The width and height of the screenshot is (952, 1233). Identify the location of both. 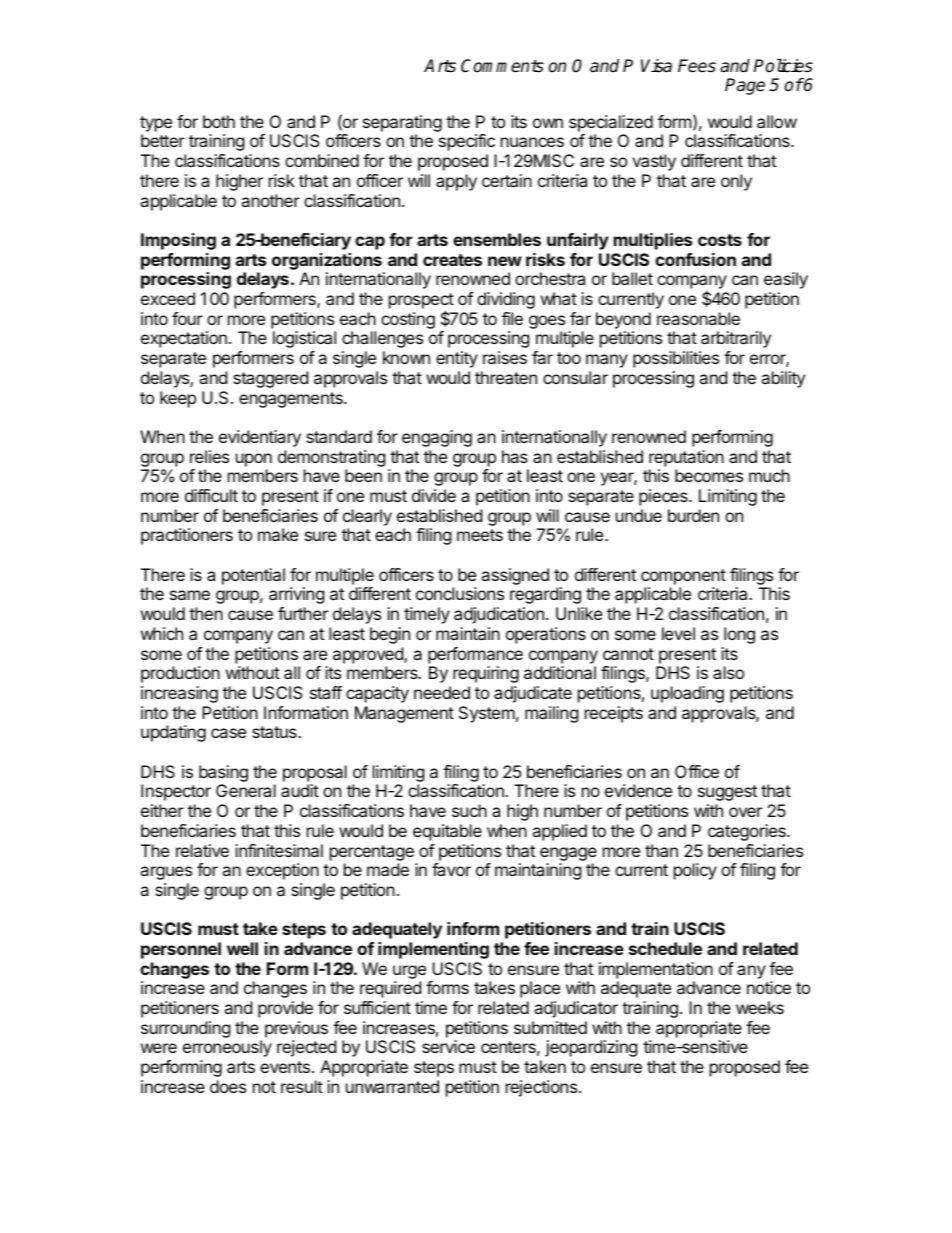
(219, 121).
